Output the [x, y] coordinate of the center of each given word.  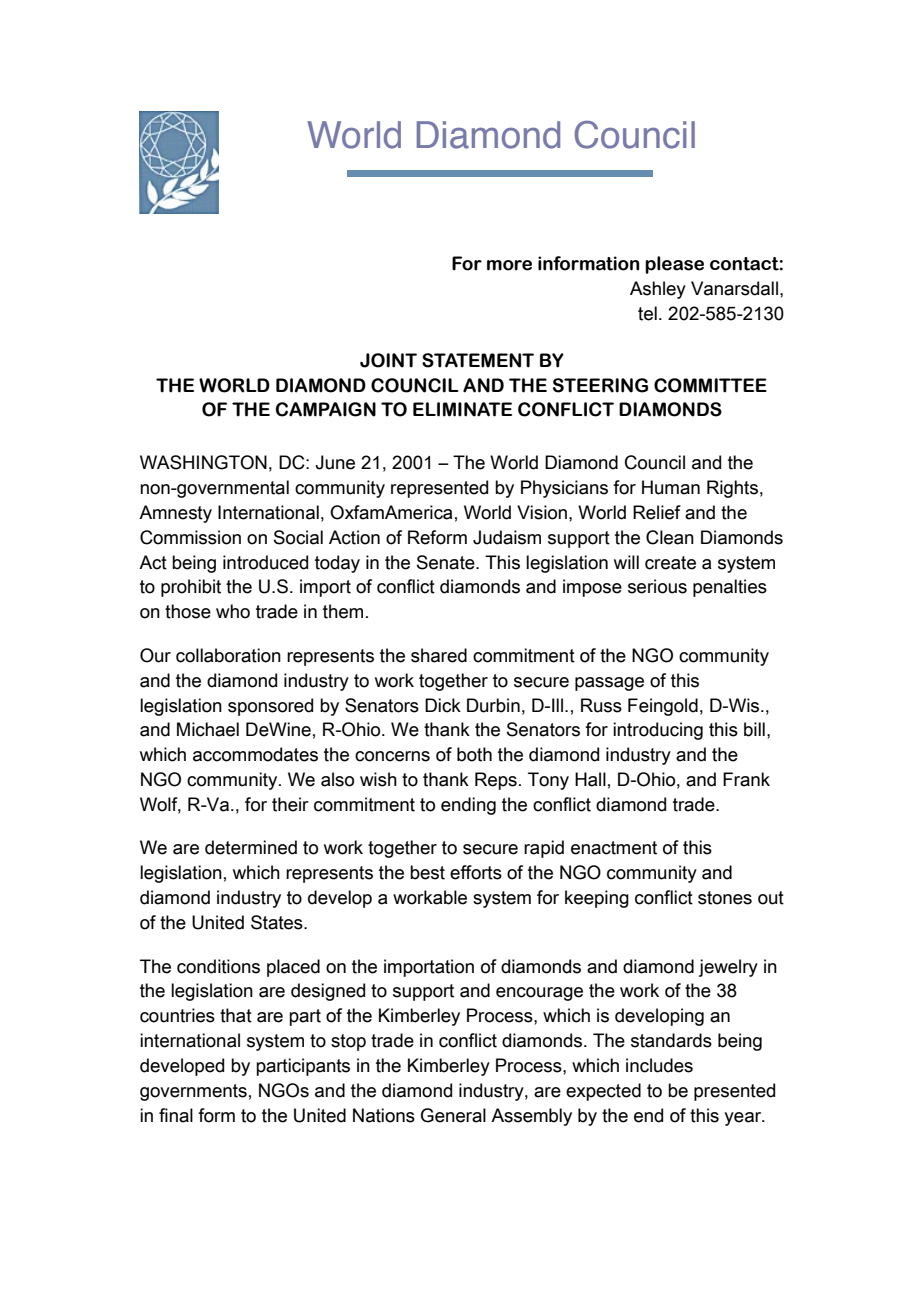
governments [193, 1092]
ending [468, 806]
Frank [746, 779]
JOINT [388, 360]
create [670, 563]
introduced [265, 562]
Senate [447, 562]
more [509, 265]
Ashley [658, 290]
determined [251, 847]
